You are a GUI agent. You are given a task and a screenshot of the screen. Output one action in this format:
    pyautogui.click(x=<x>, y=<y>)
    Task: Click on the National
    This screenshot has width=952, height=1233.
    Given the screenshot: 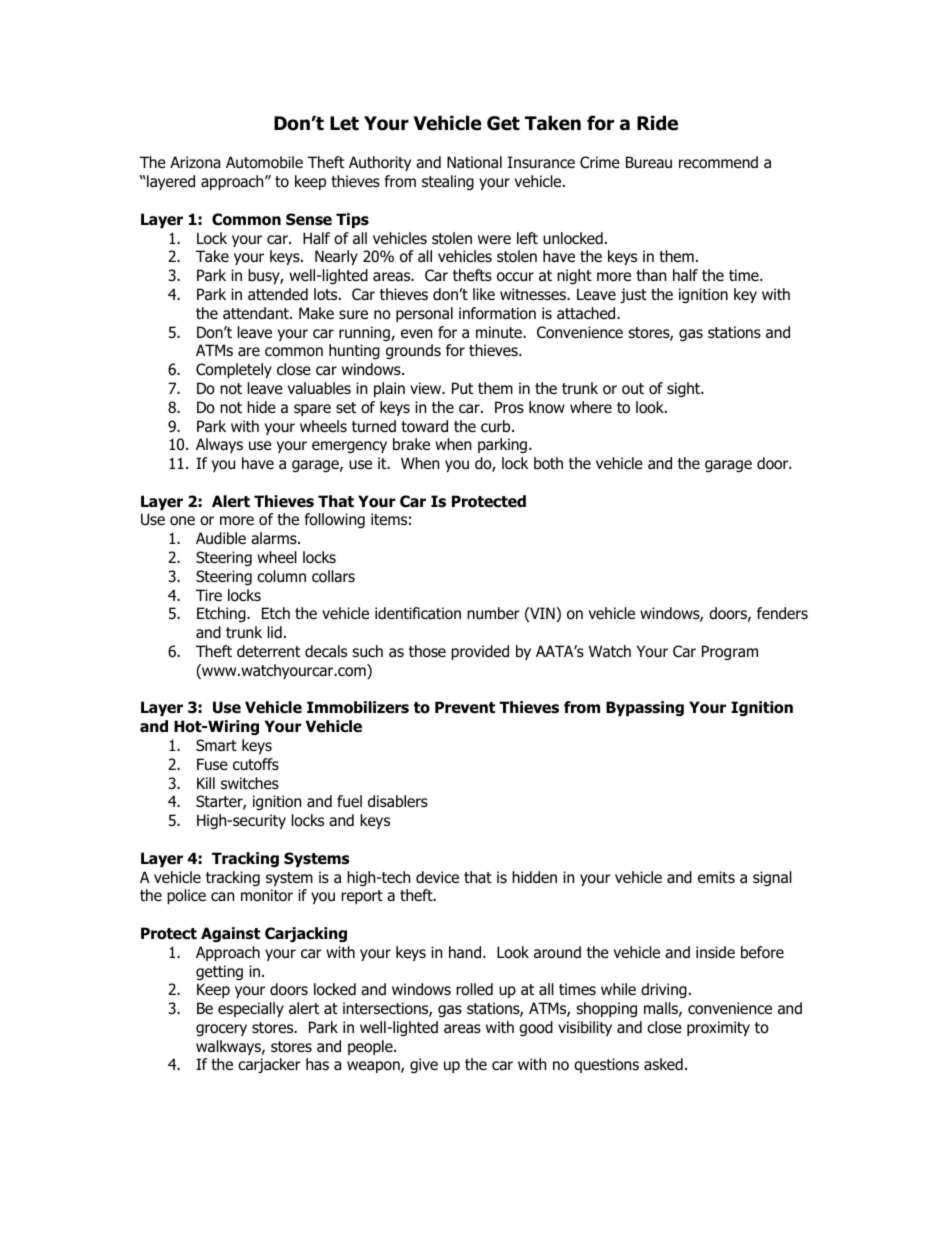 What is the action you would take?
    pyautogui.click(x=474, y=162)
